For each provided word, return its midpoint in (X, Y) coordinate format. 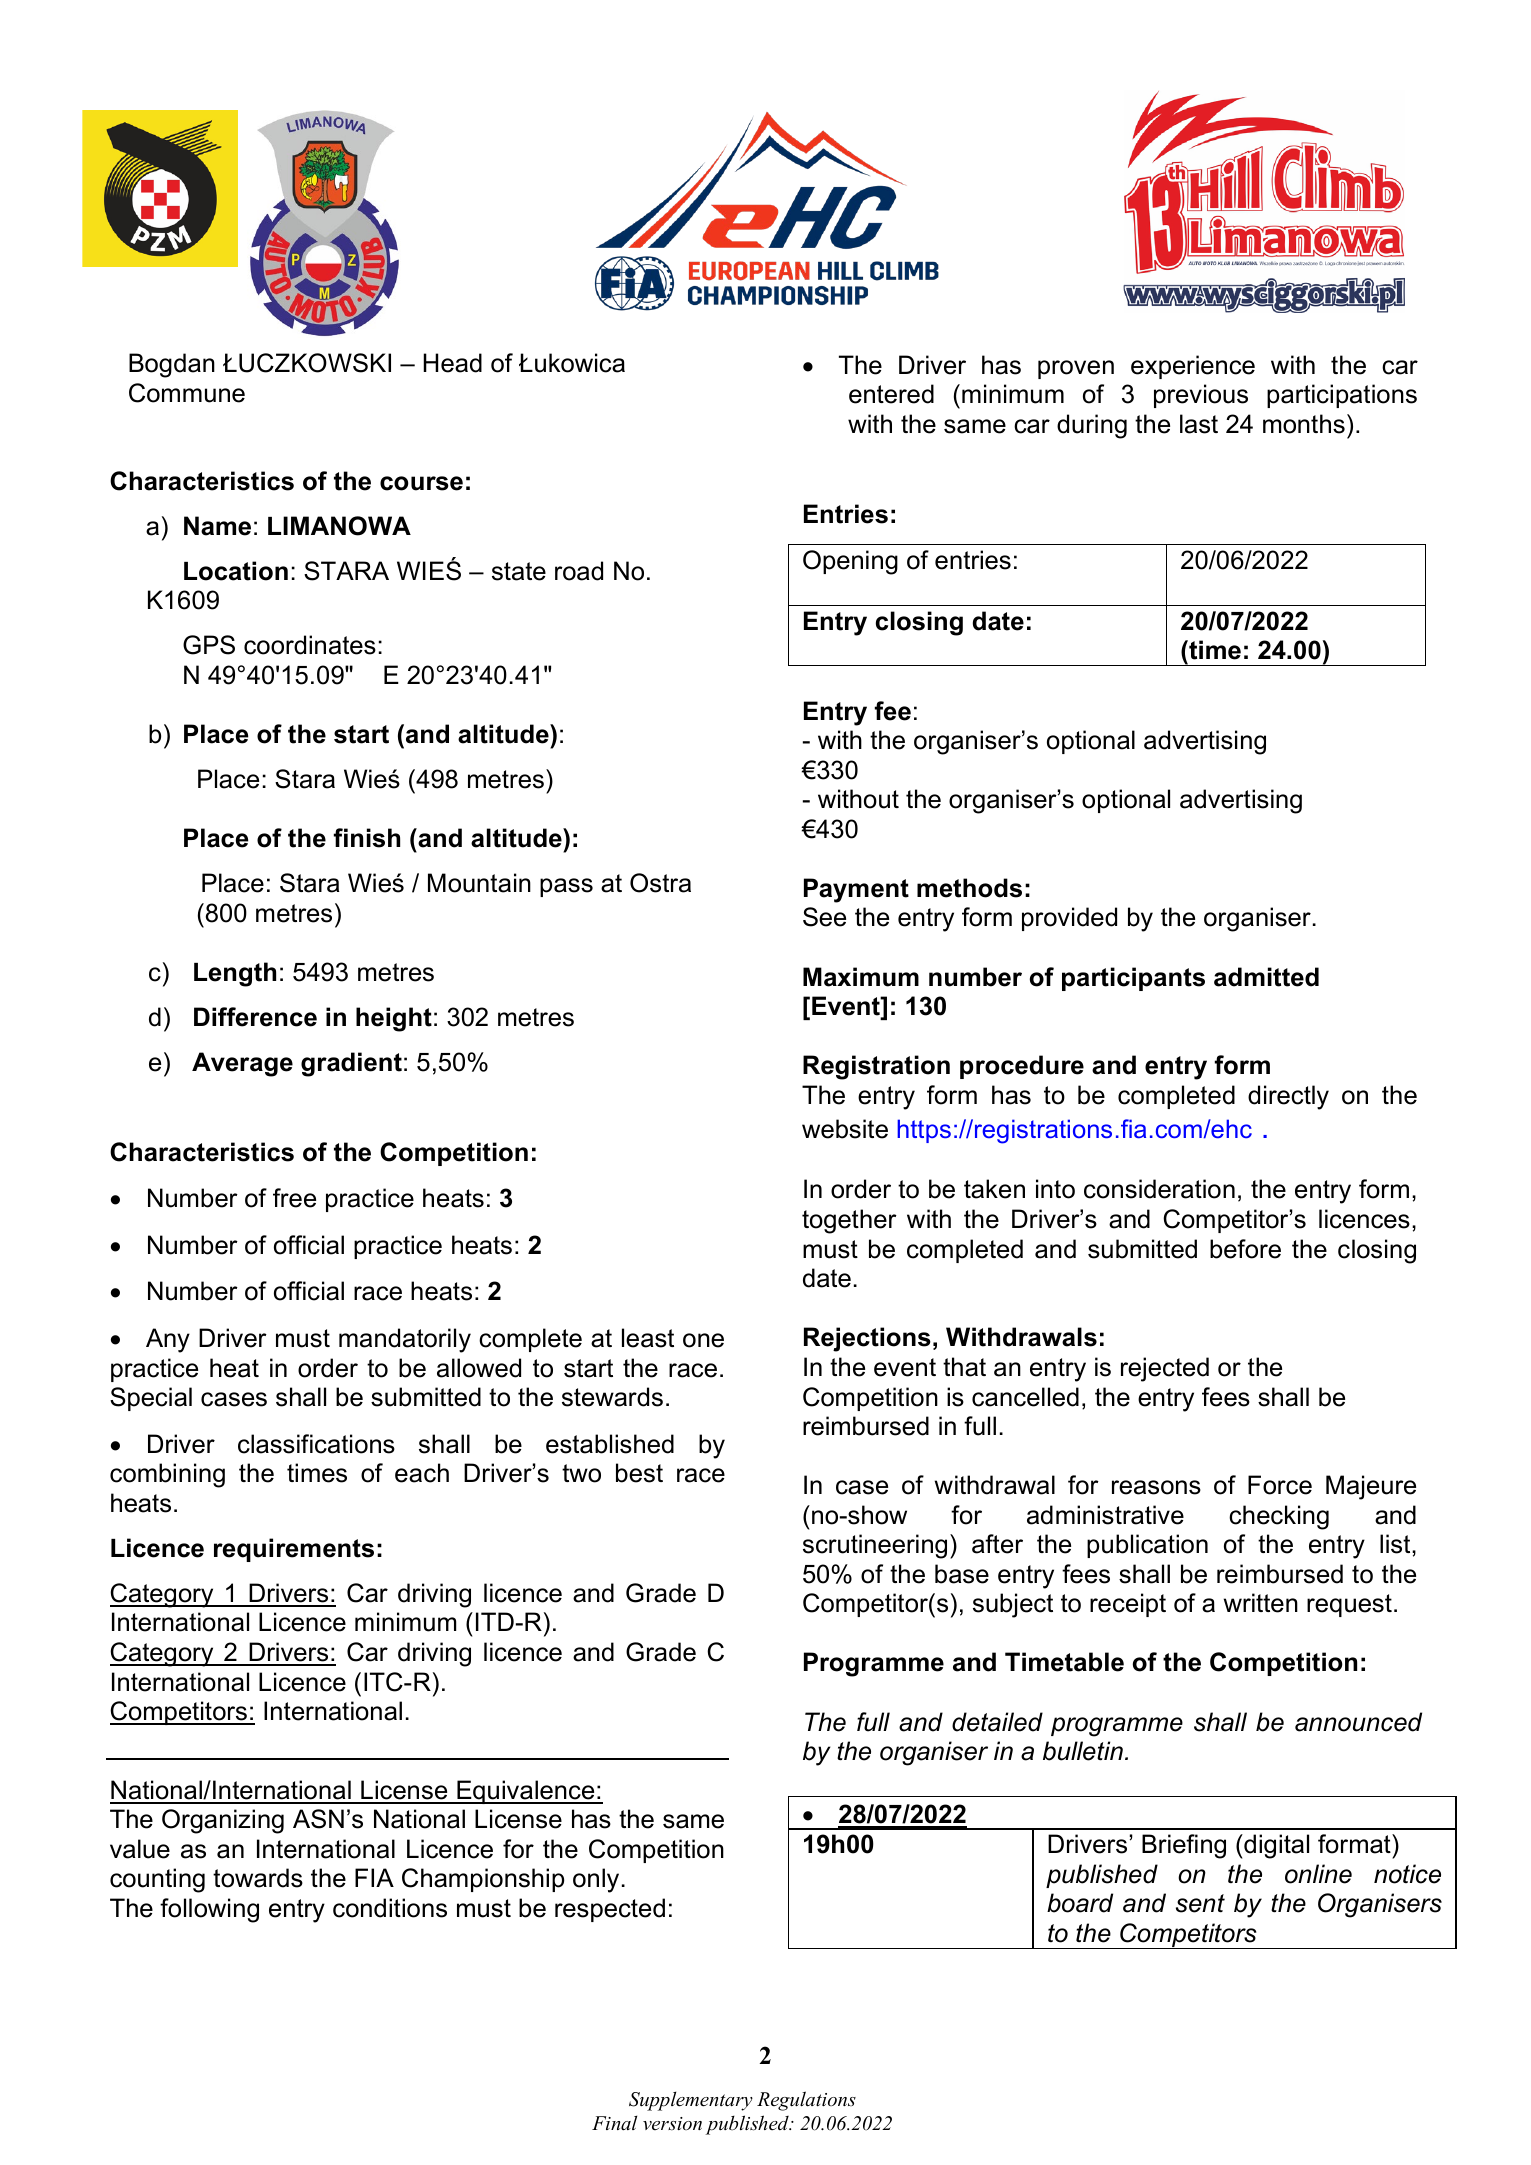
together (849, 1221)
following (209, 1910)
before (1245, 1249)
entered (891, 394)
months (1304, 424)
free (294, 1198)
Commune (187, 393)
